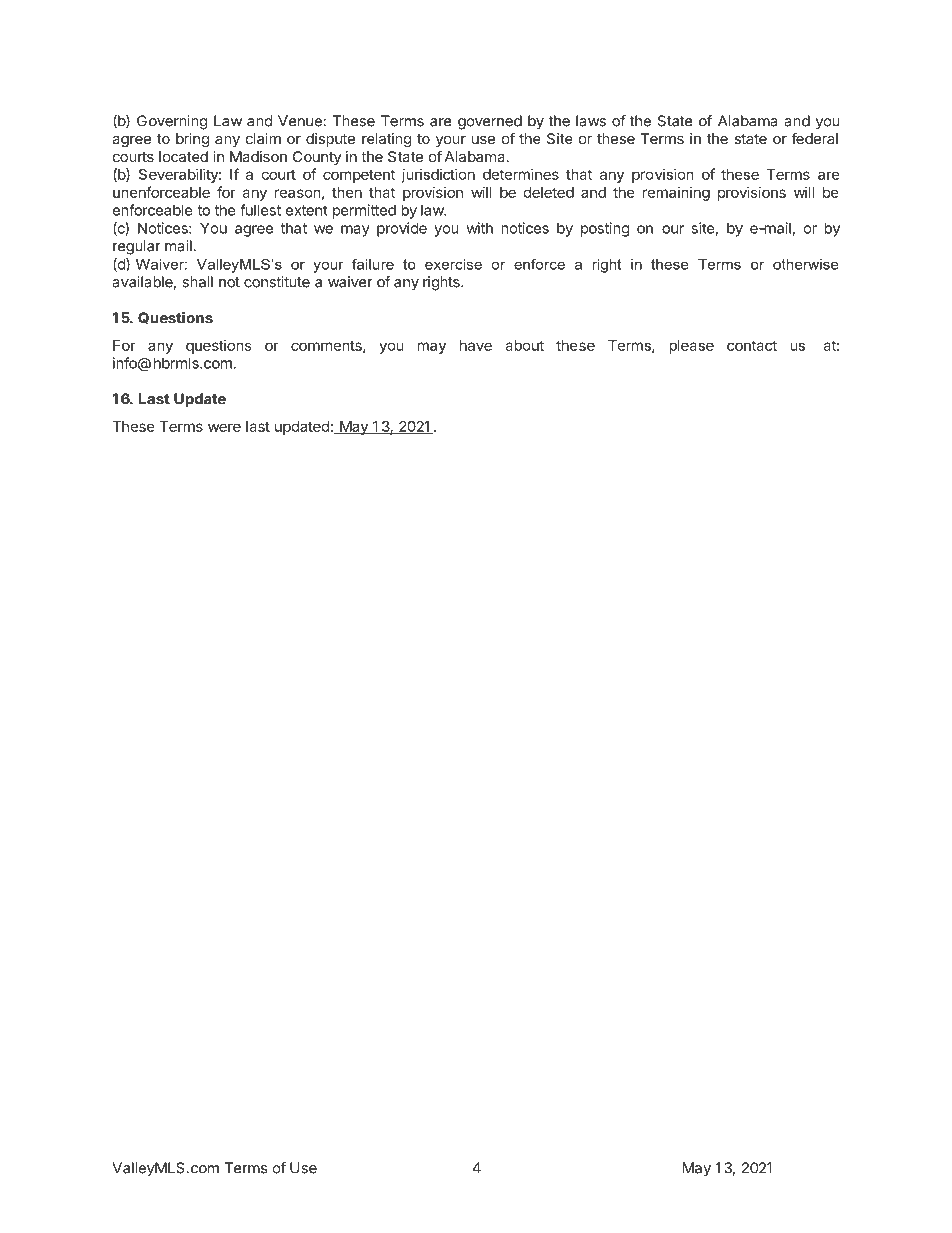 This screenshot has height=1233, width=952. I want to click on exercise, so click(453, 264).
